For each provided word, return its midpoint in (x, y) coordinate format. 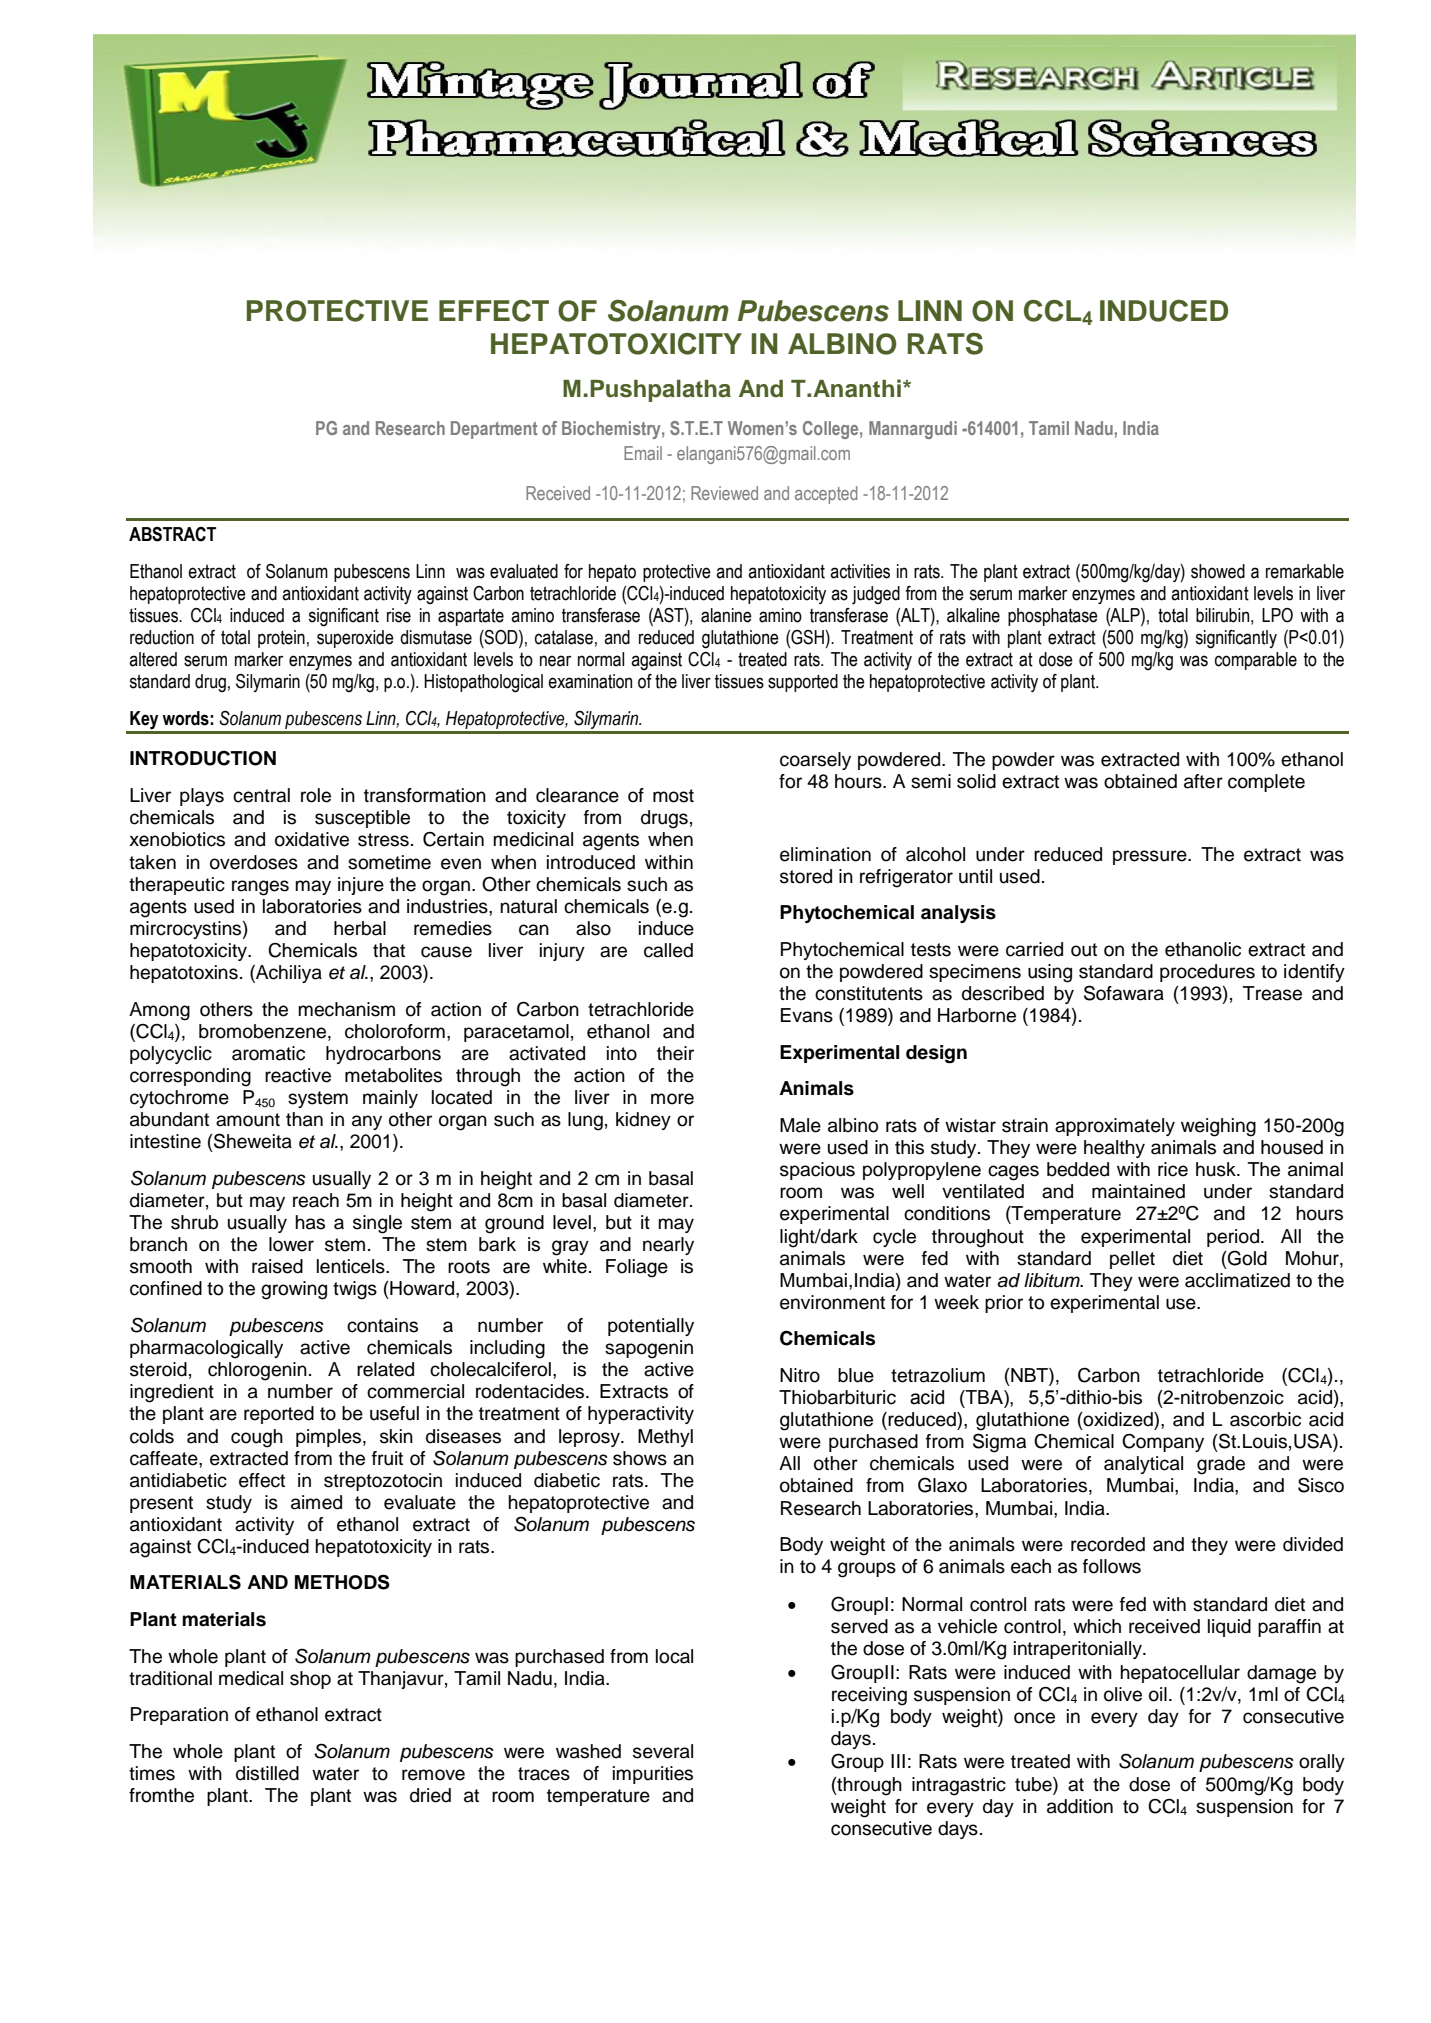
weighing (1218, 1127)
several (663, 1751)
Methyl (665, 1438)
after (1203, 781)
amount (248, 1120)
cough (257, 1438)
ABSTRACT (172, 534)
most (673, 796)
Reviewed (724, 493)
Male (800, 1125)
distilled (267, 1773)
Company (1163, 1442)
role (316, 795)
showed (1218, 571)
